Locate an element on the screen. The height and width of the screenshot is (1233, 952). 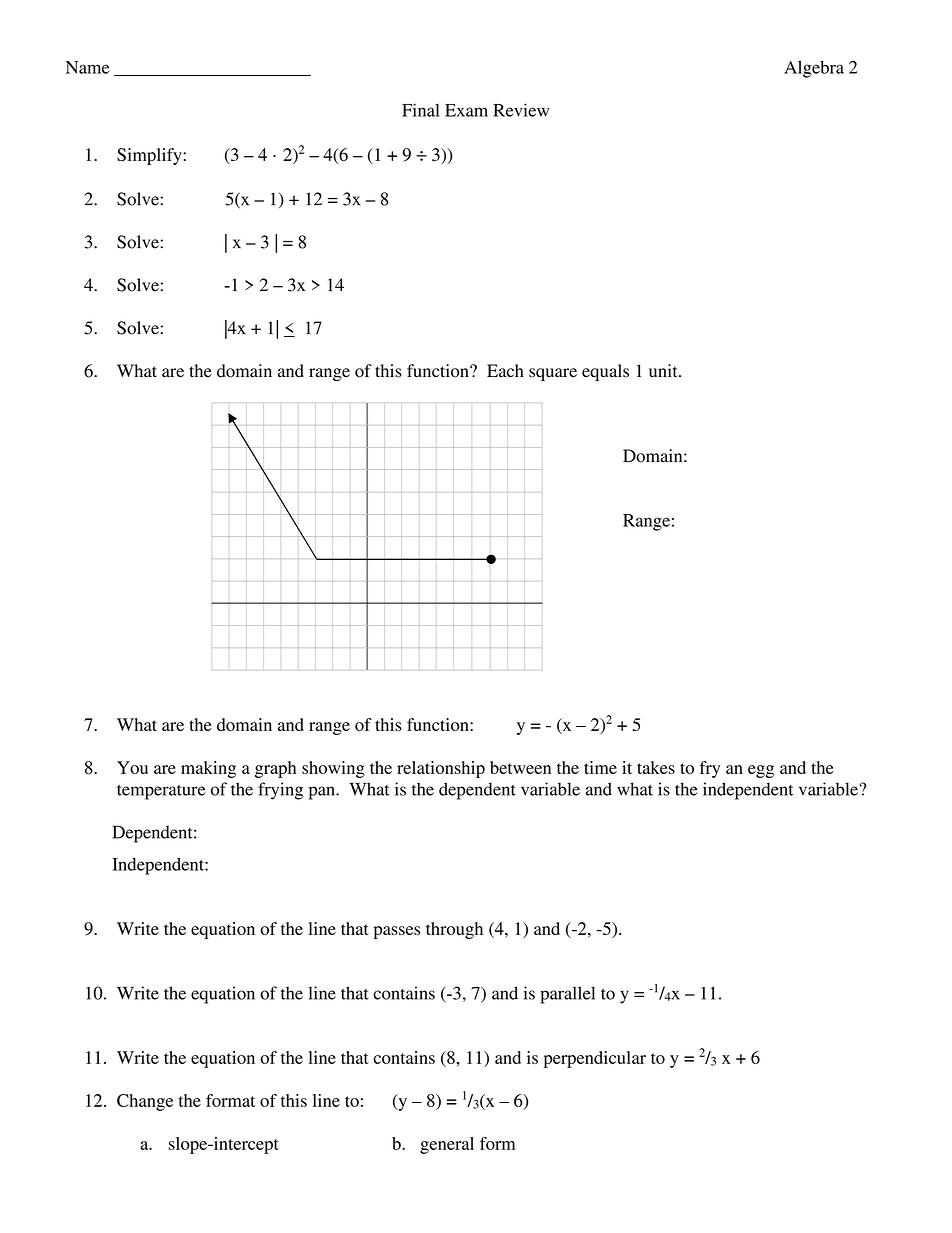
Final is located at coordinates (421, 110).
